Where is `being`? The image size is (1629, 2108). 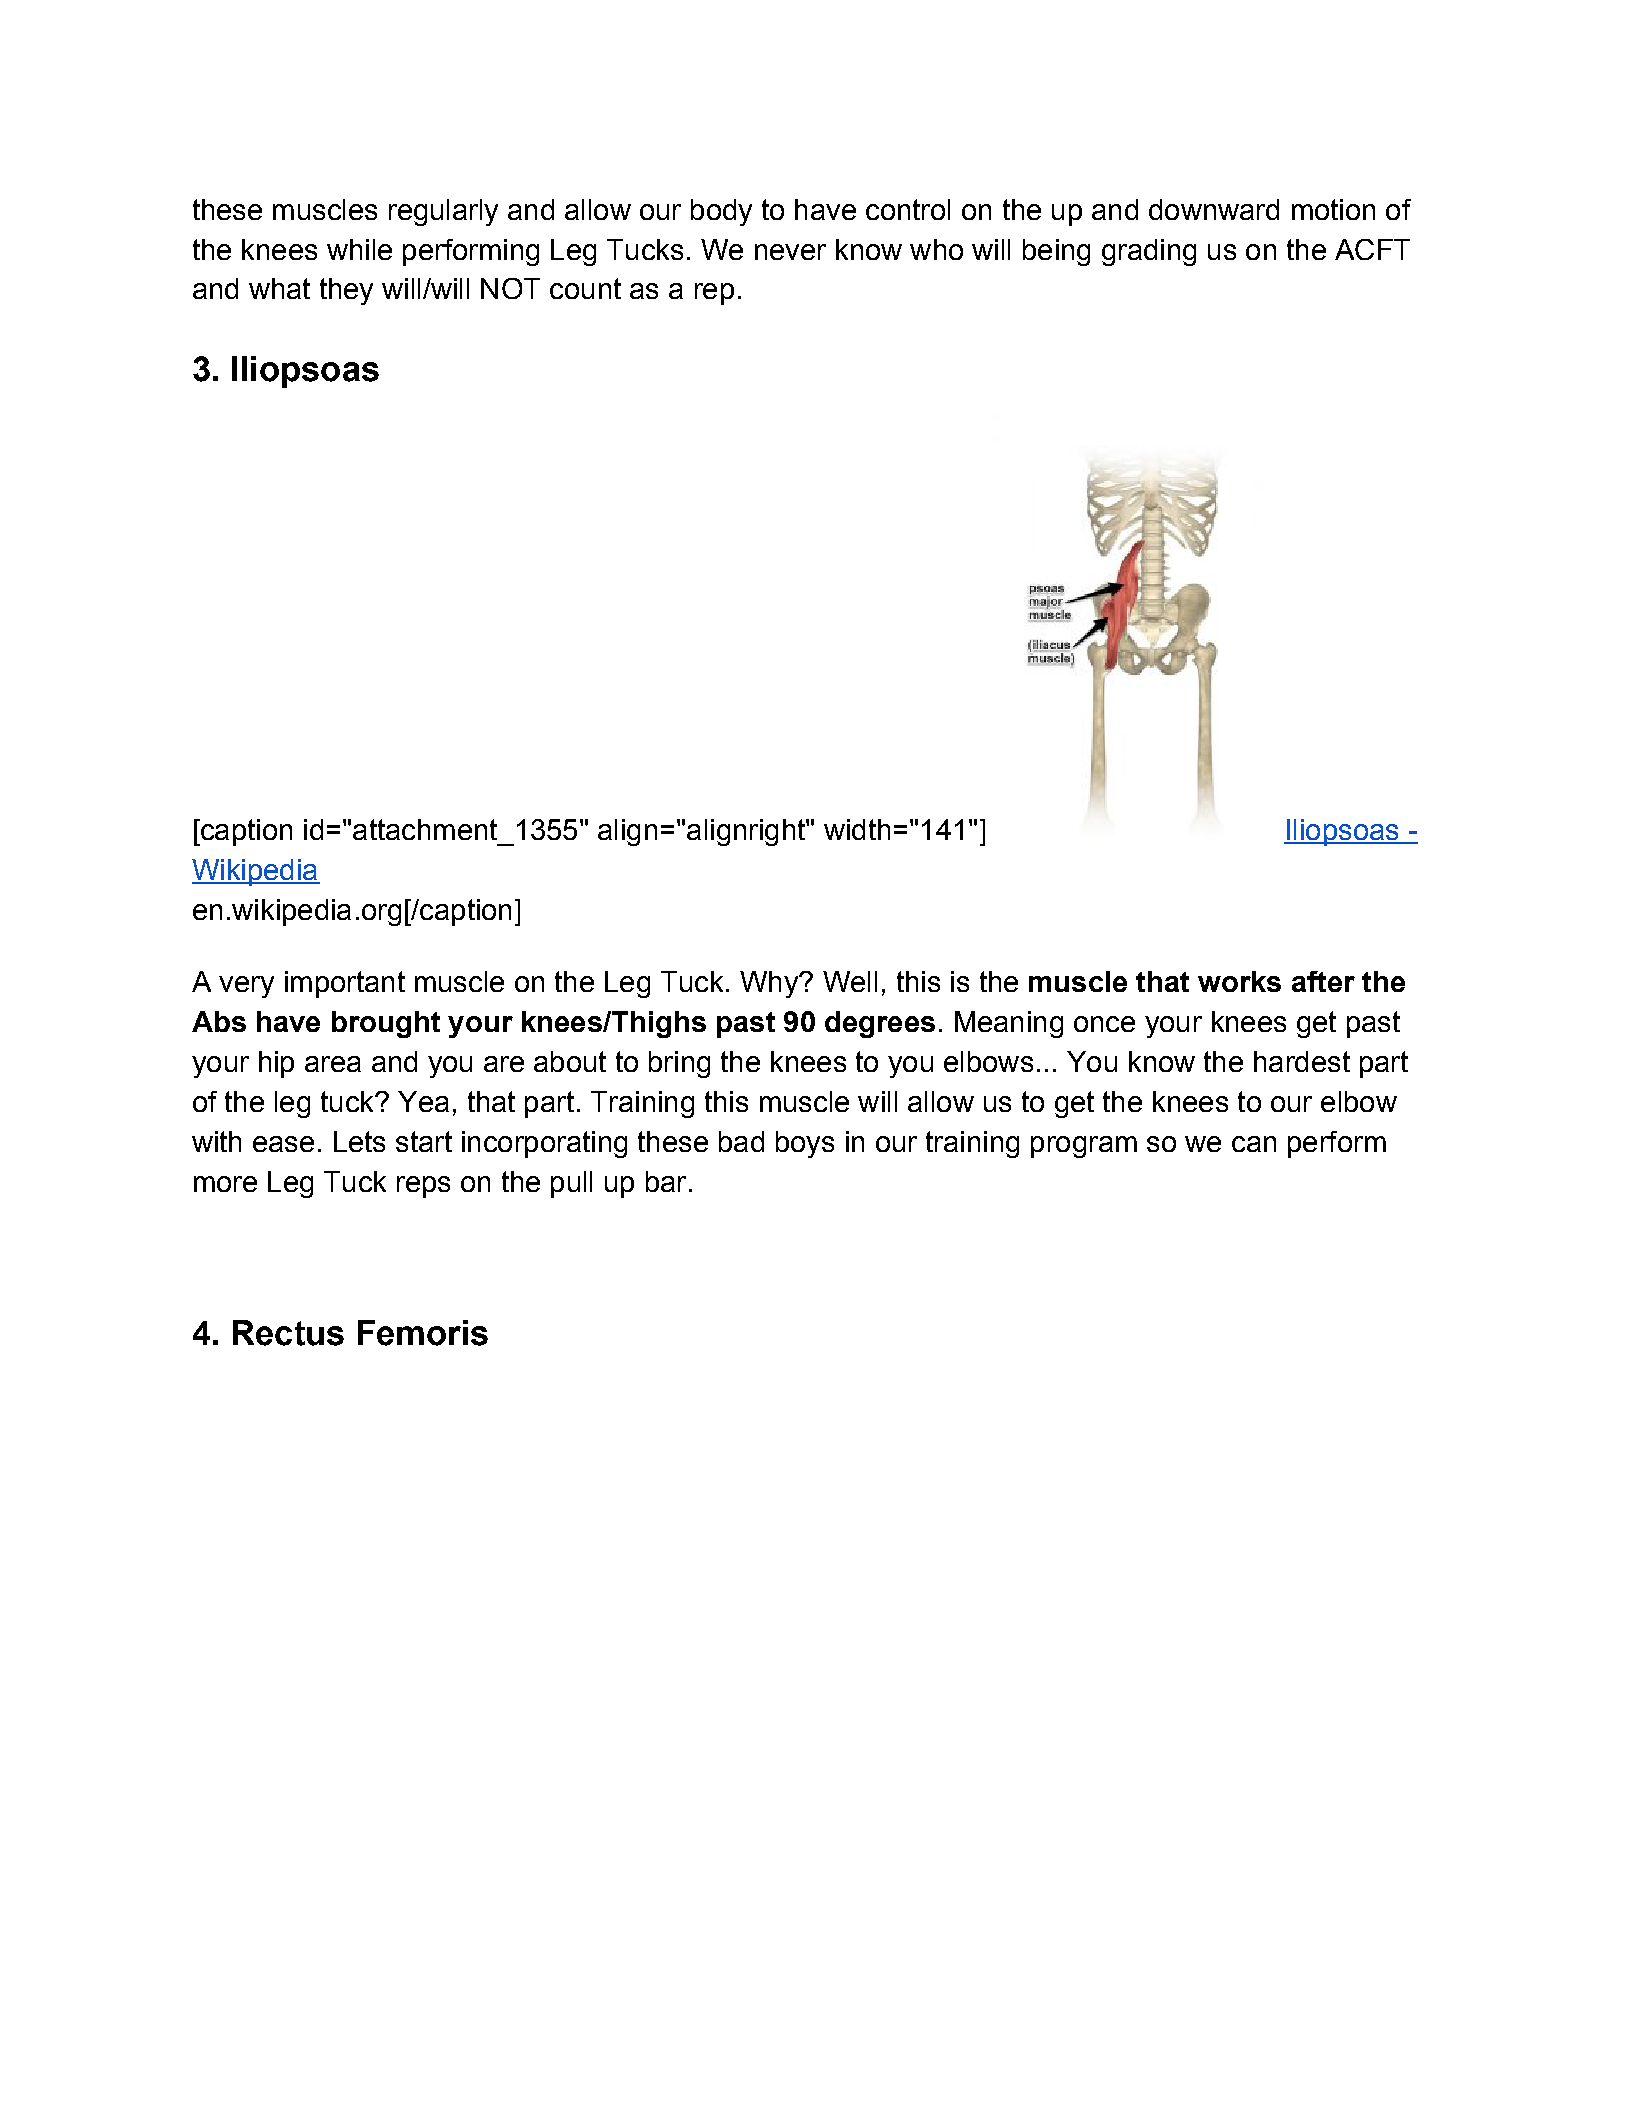 being is located at coordinates (1056, 252).
